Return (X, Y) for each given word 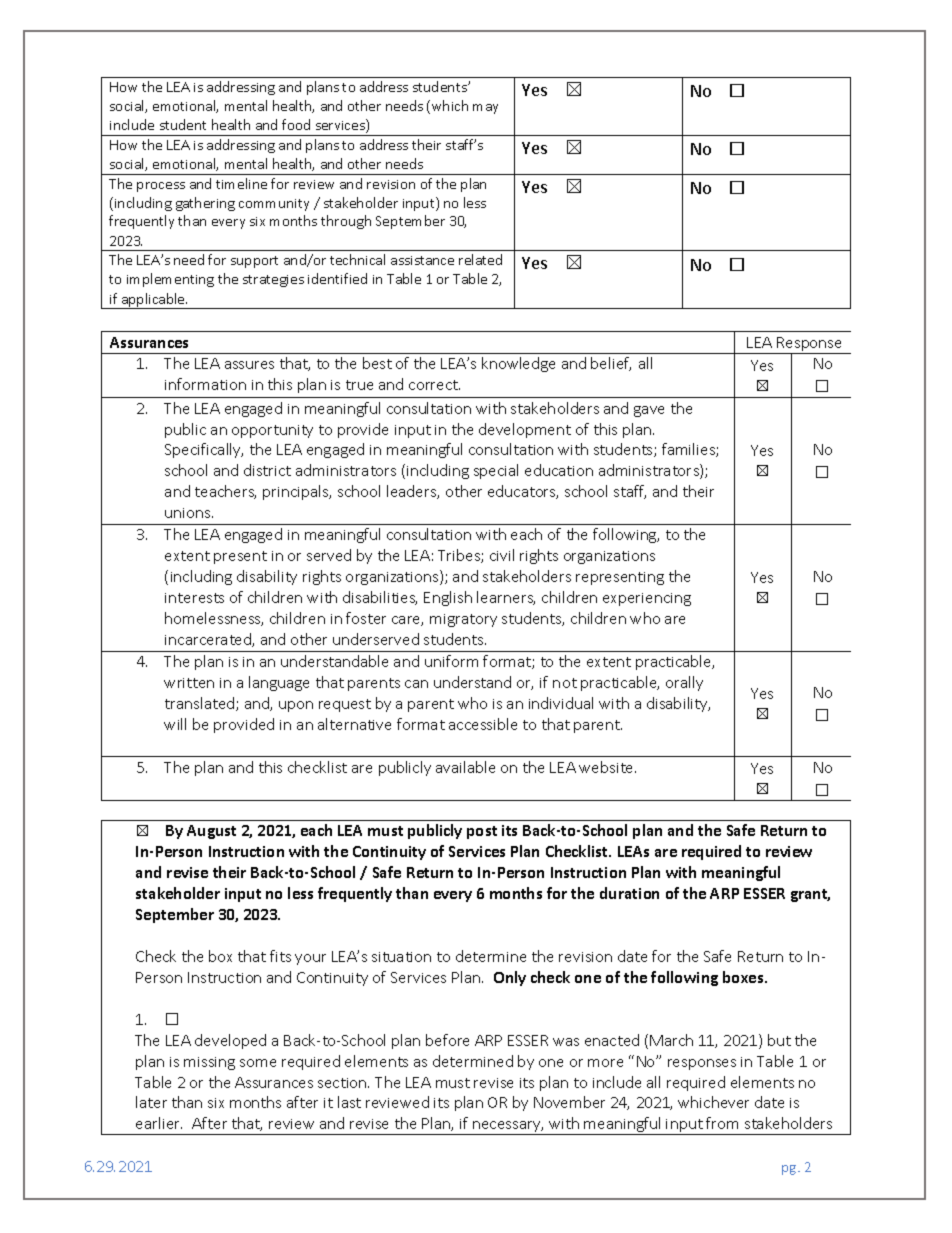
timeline (241, 183)
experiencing (647, 599)
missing (209, 1063)
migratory (463, 620)
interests (194, 598)
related (480, 259)
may (485, 109)
